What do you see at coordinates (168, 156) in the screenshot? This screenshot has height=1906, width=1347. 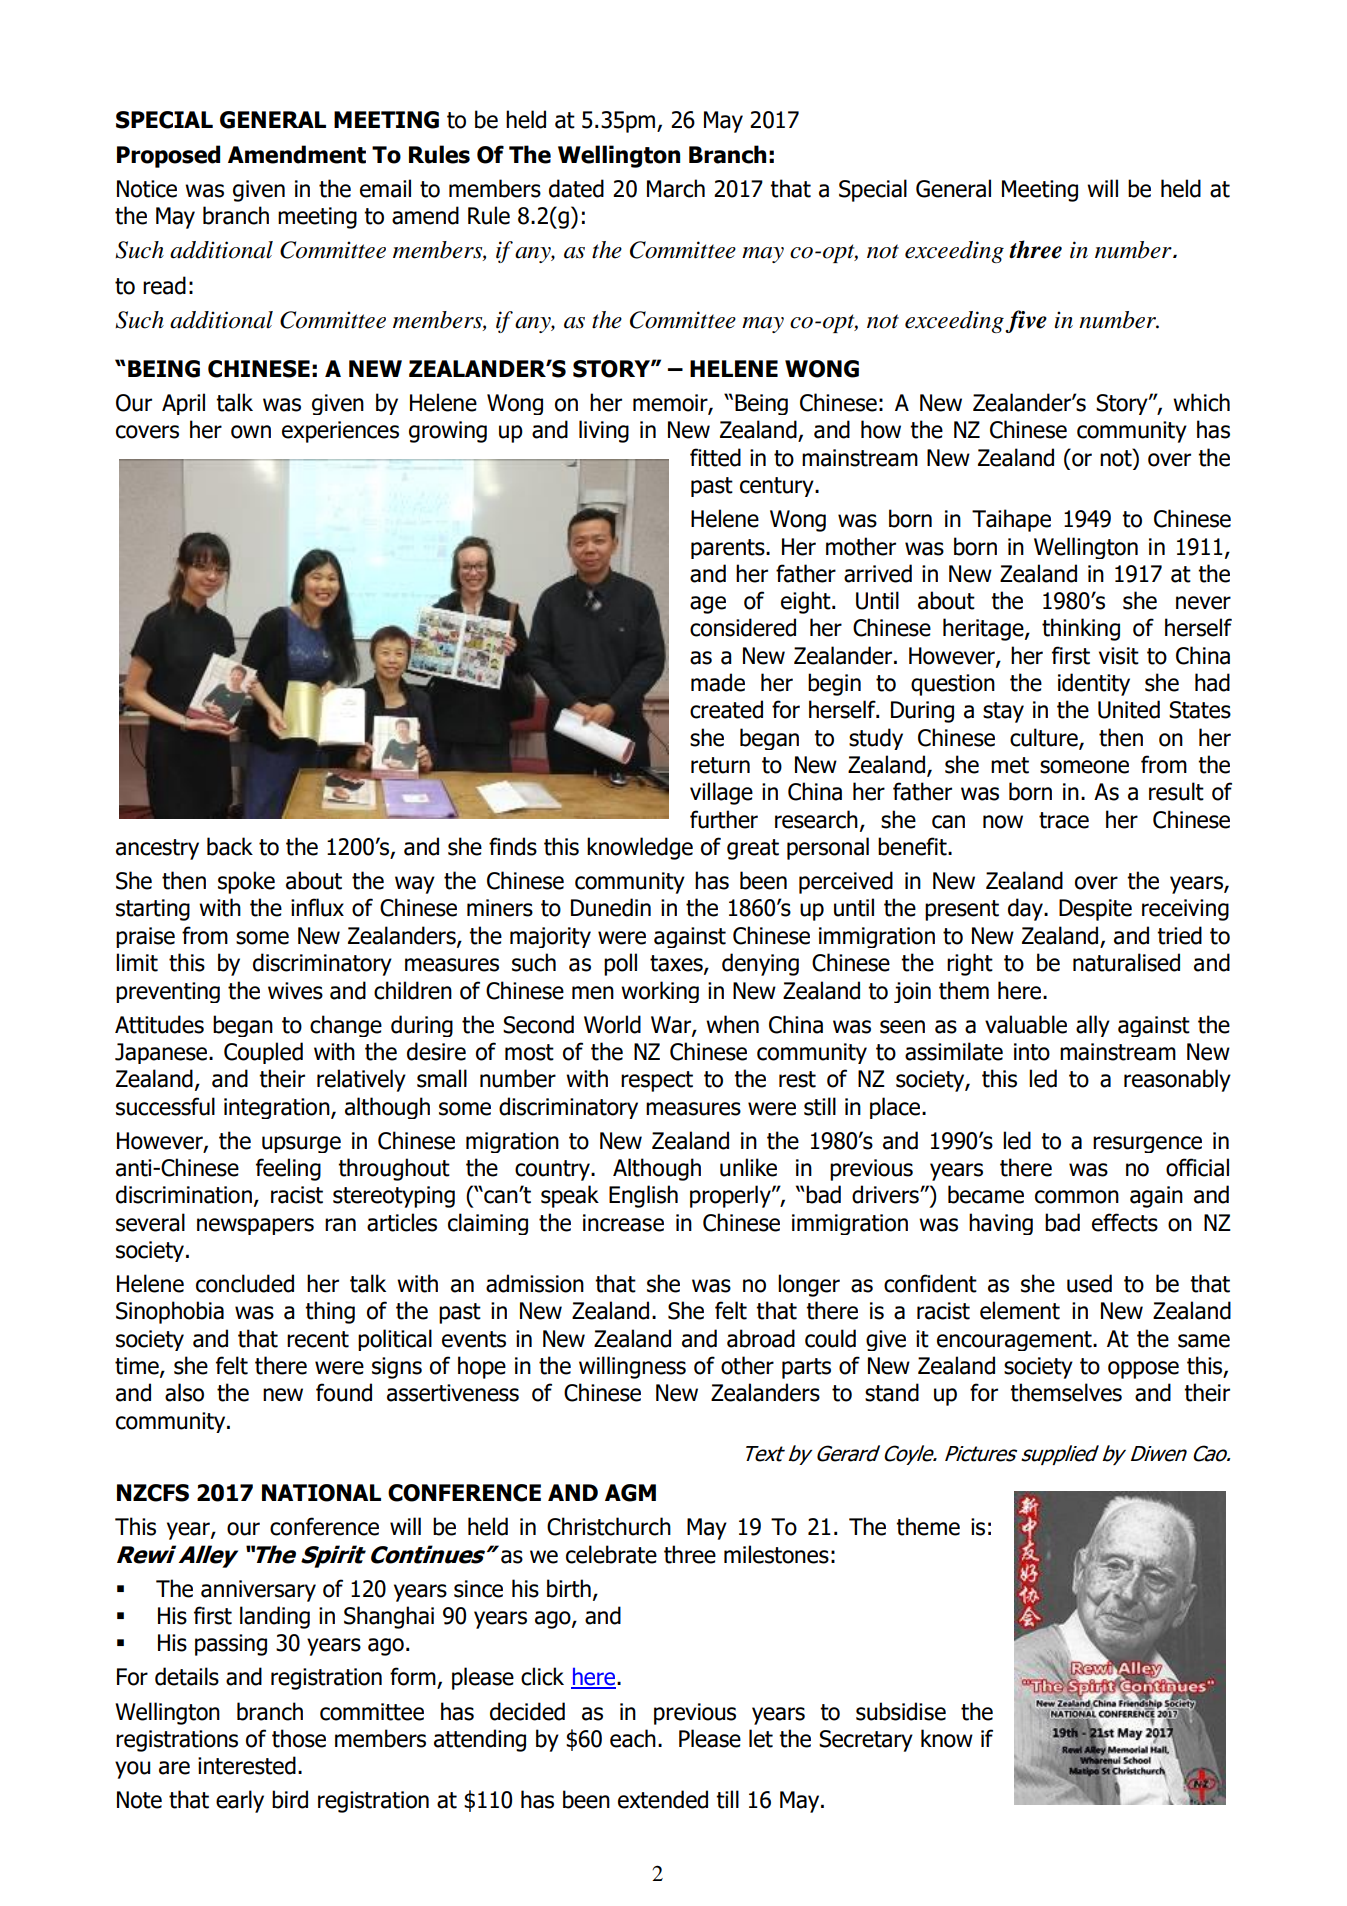 I see `Proposed` at bounding box center [168, 156].
